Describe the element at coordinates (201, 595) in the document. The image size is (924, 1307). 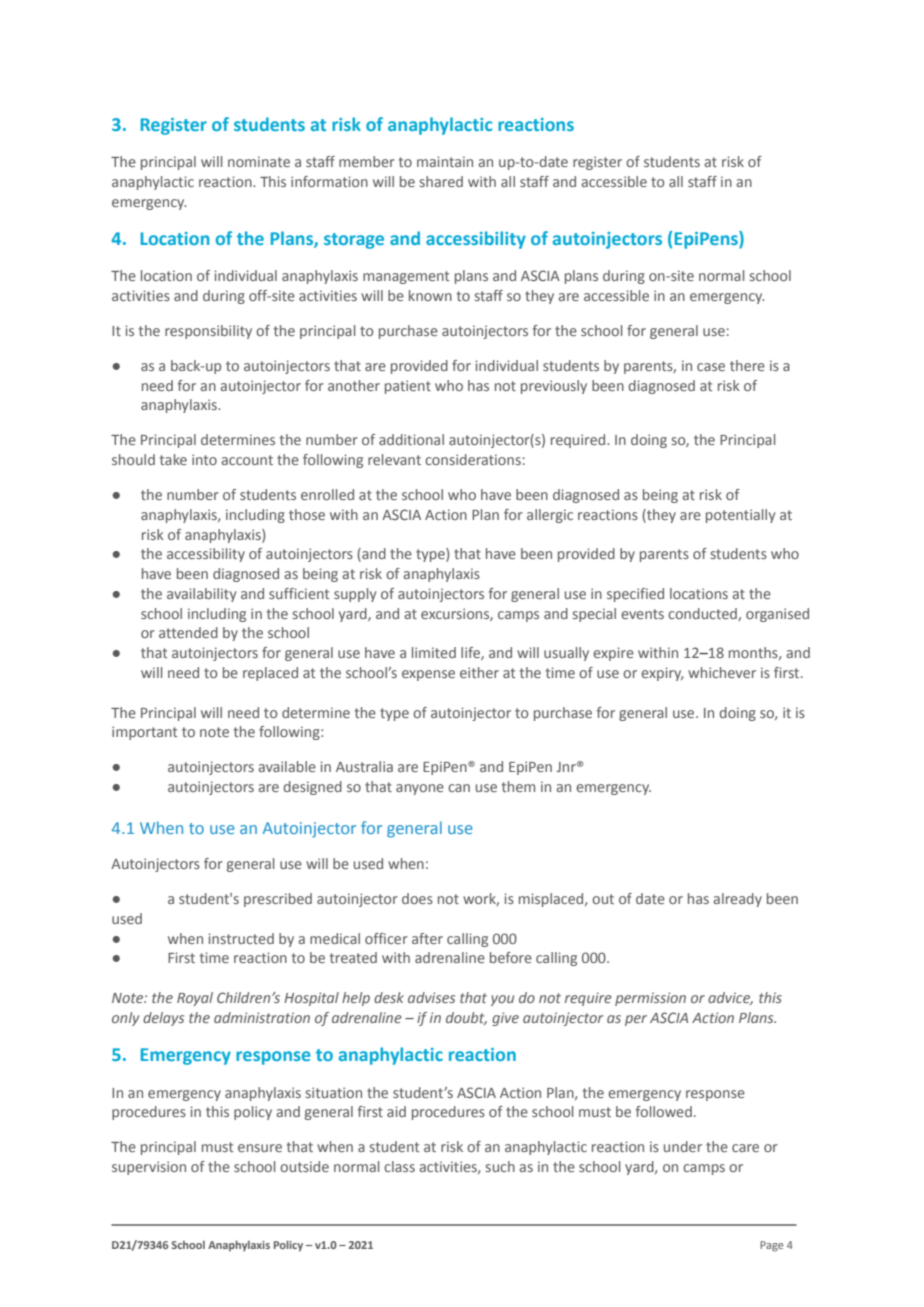
I see `availability` at that location.
